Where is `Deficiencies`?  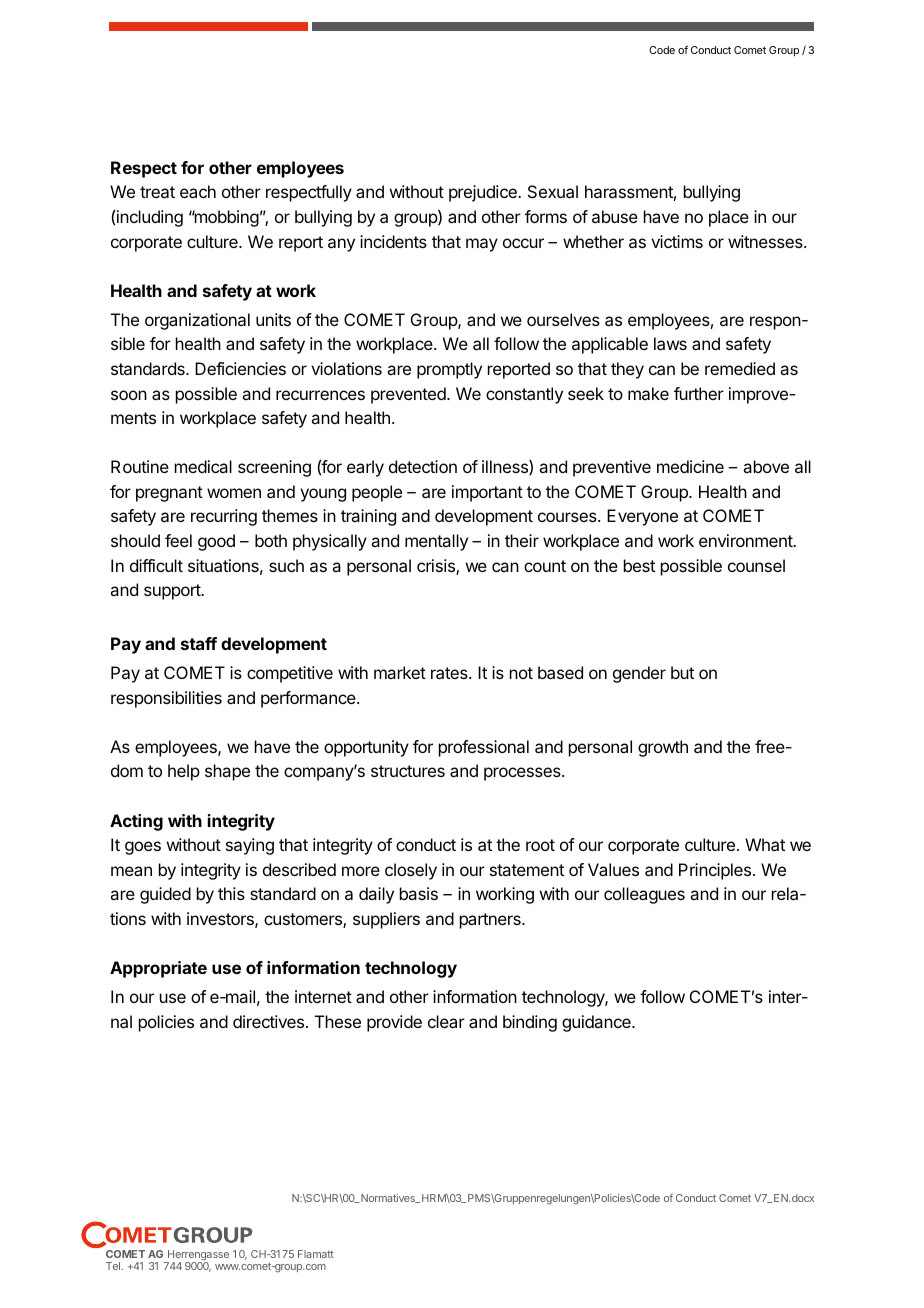
Deficiencies is located at coordinates (240, 368).
